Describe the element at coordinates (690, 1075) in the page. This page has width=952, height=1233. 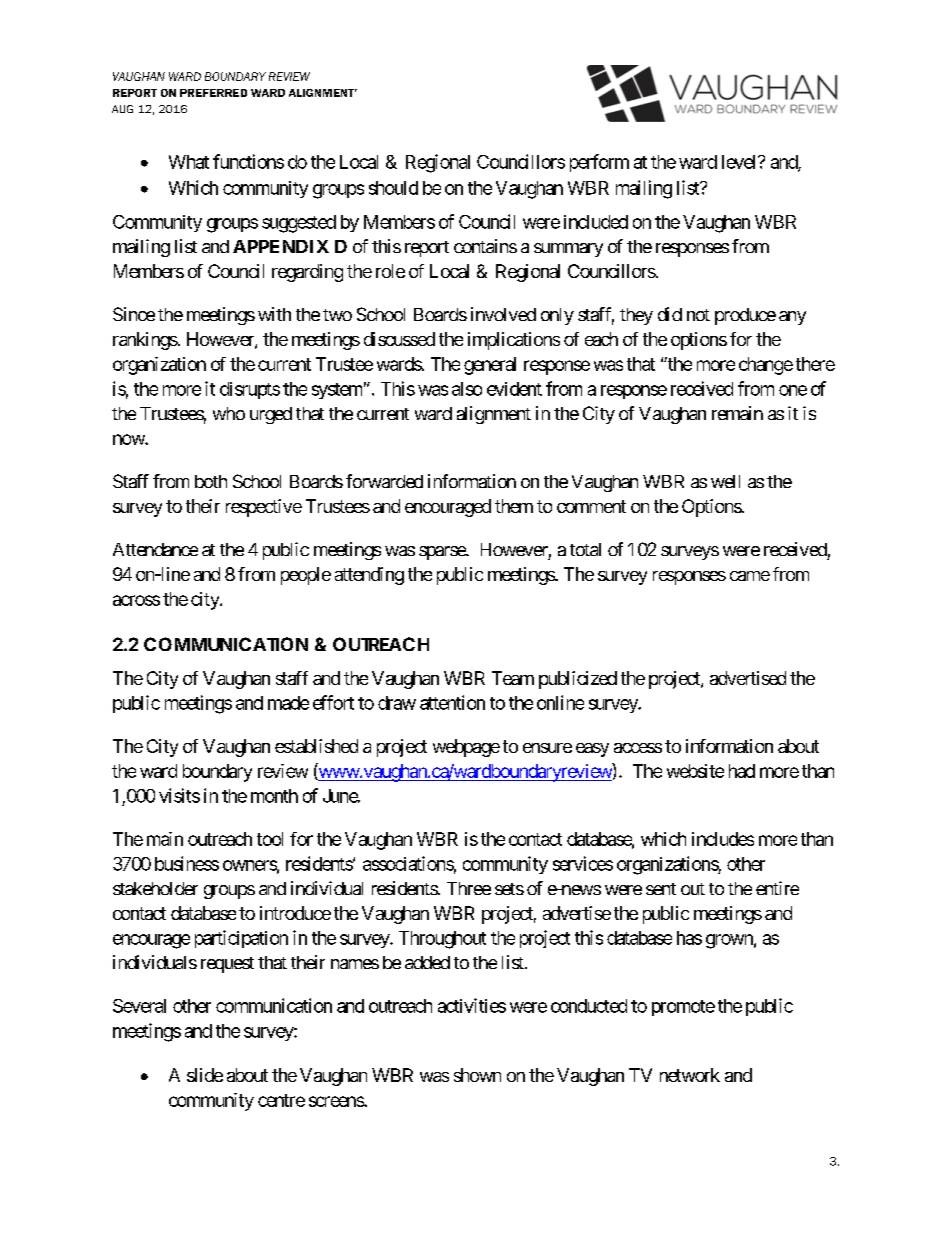
I see `network` at that location.
